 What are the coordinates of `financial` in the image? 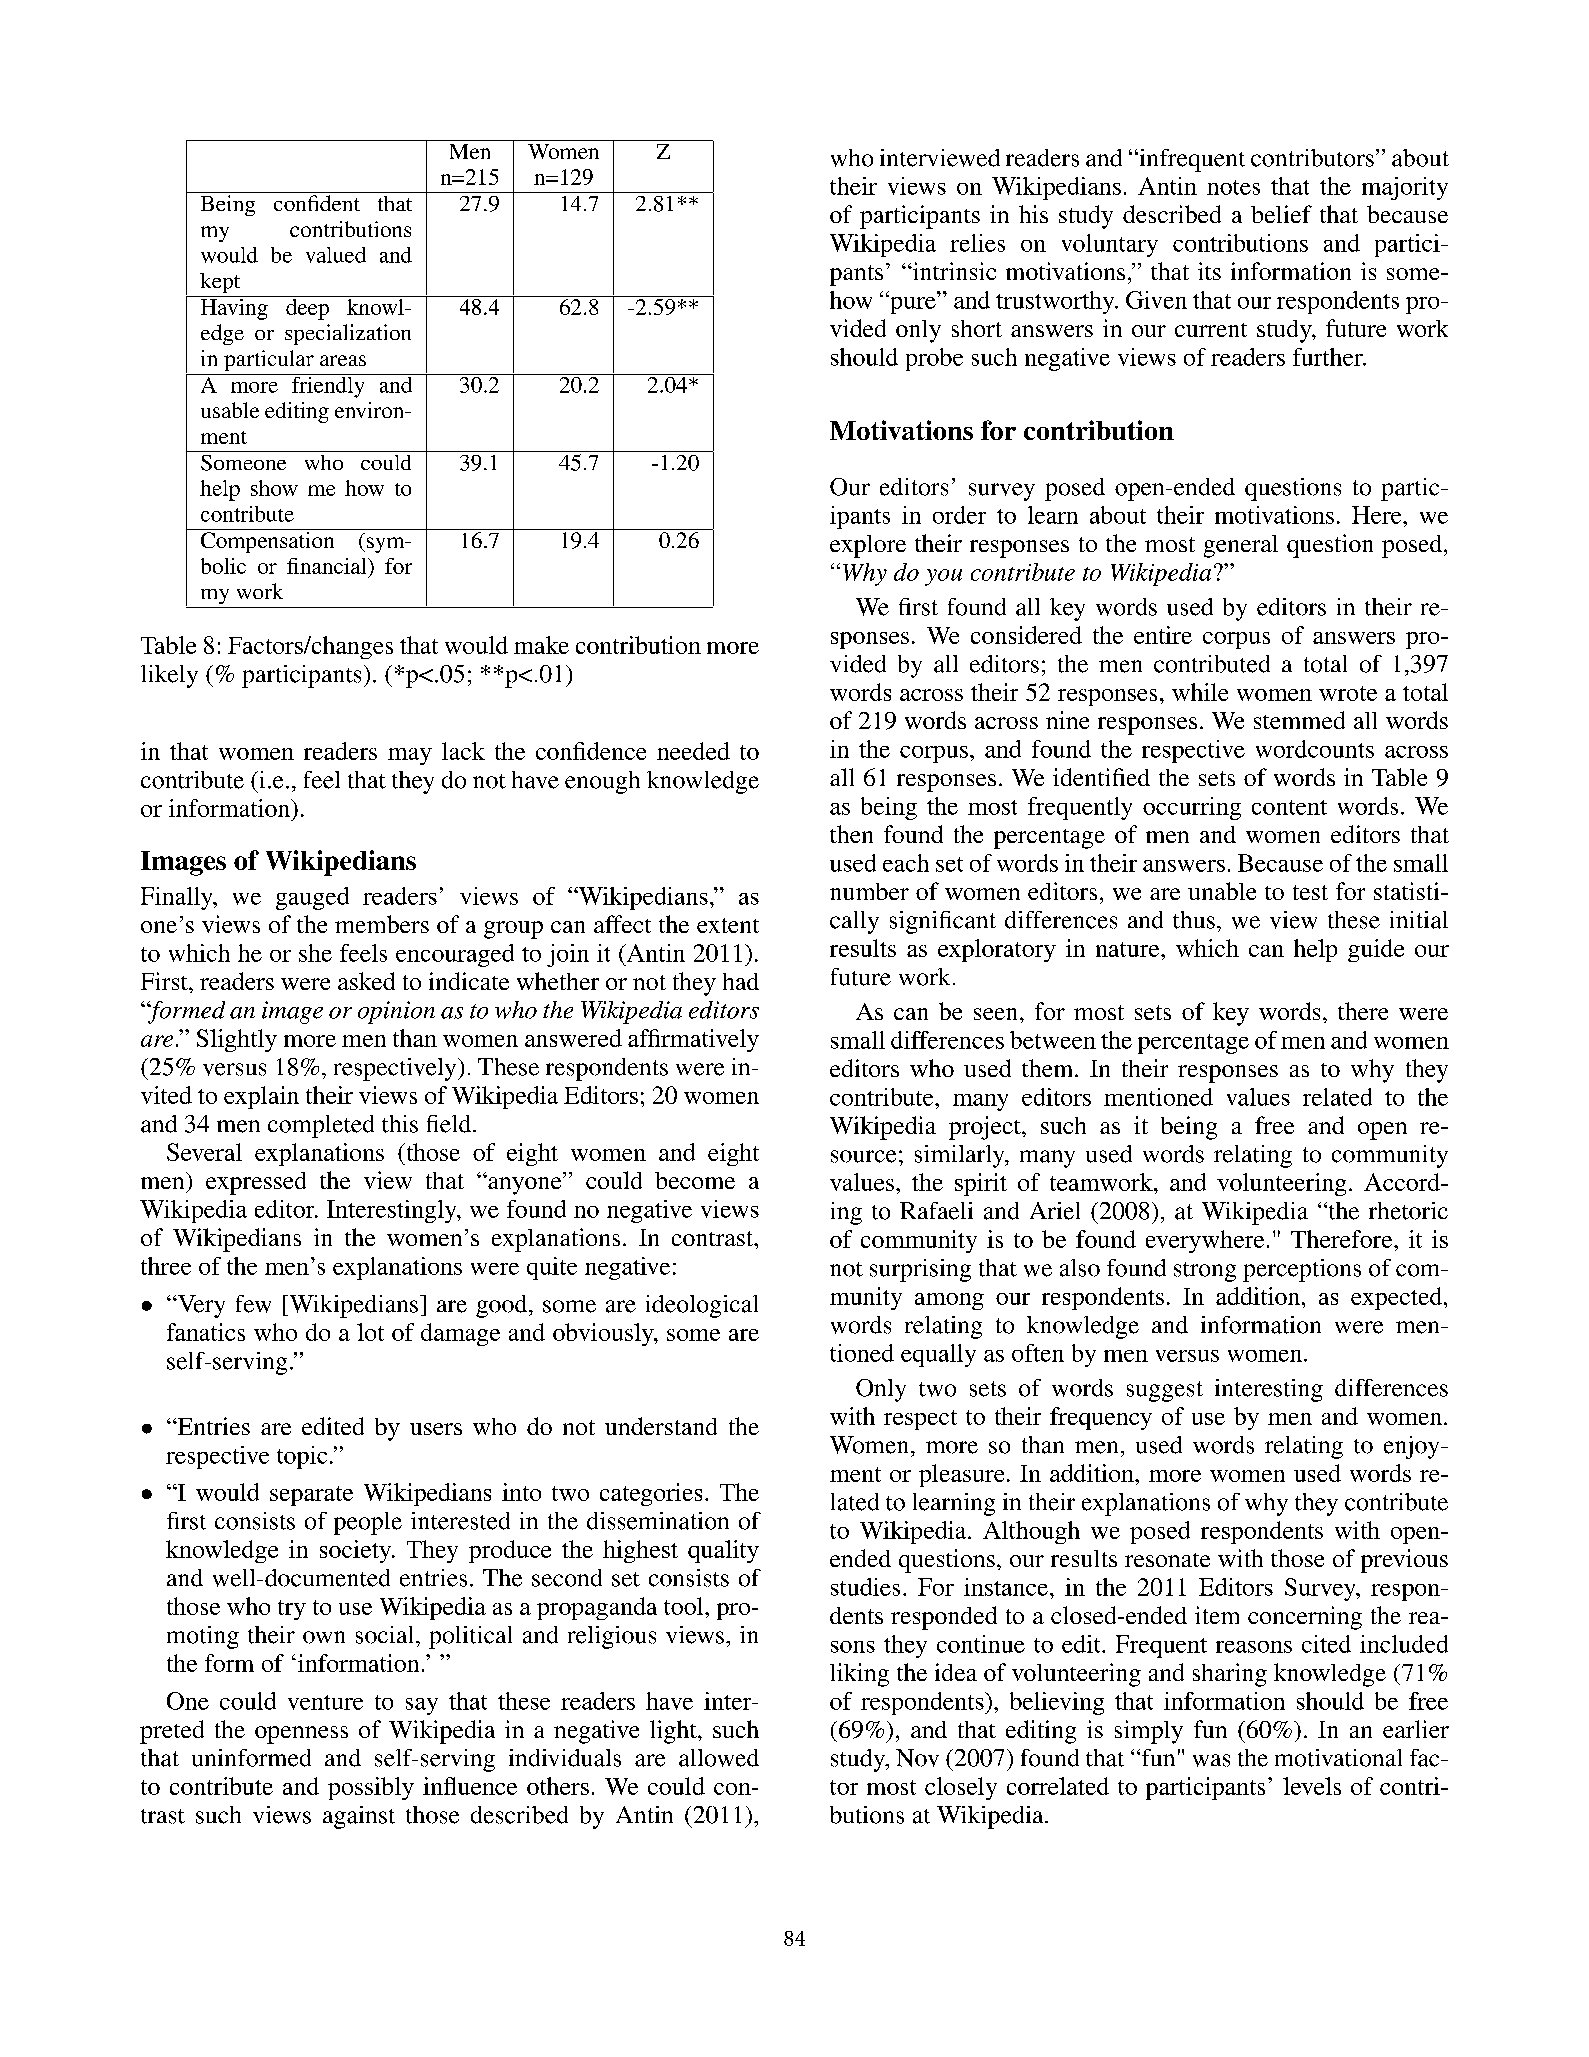 It's located at (328, 566).
